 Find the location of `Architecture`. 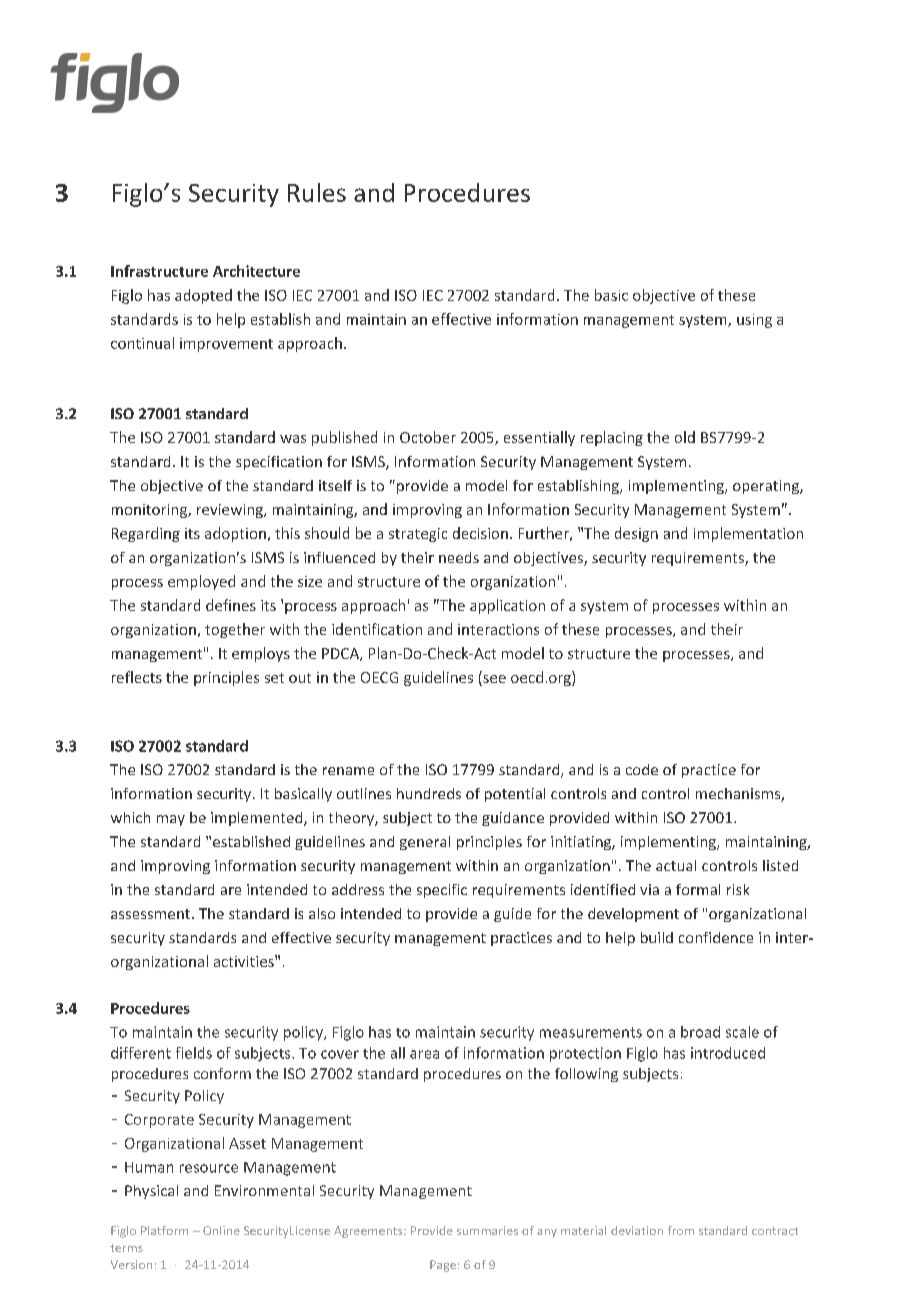

Architecture is located at coordinates (256, 271).
